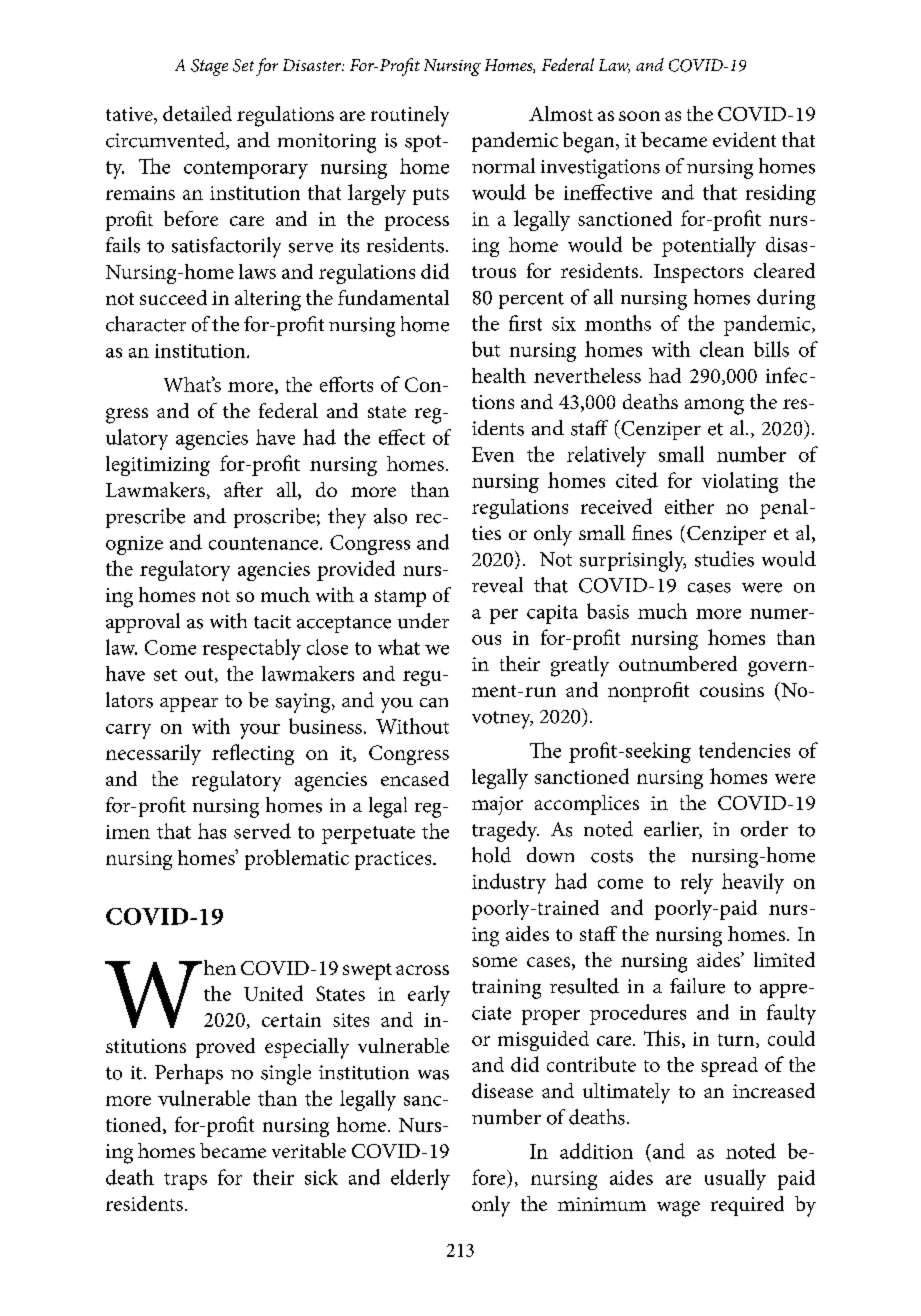 The height and width of the document is (1316, 921). What do you see at coordinates (185, 1181) in the document?
I see `traps` at bounding box center [185, 1181].
